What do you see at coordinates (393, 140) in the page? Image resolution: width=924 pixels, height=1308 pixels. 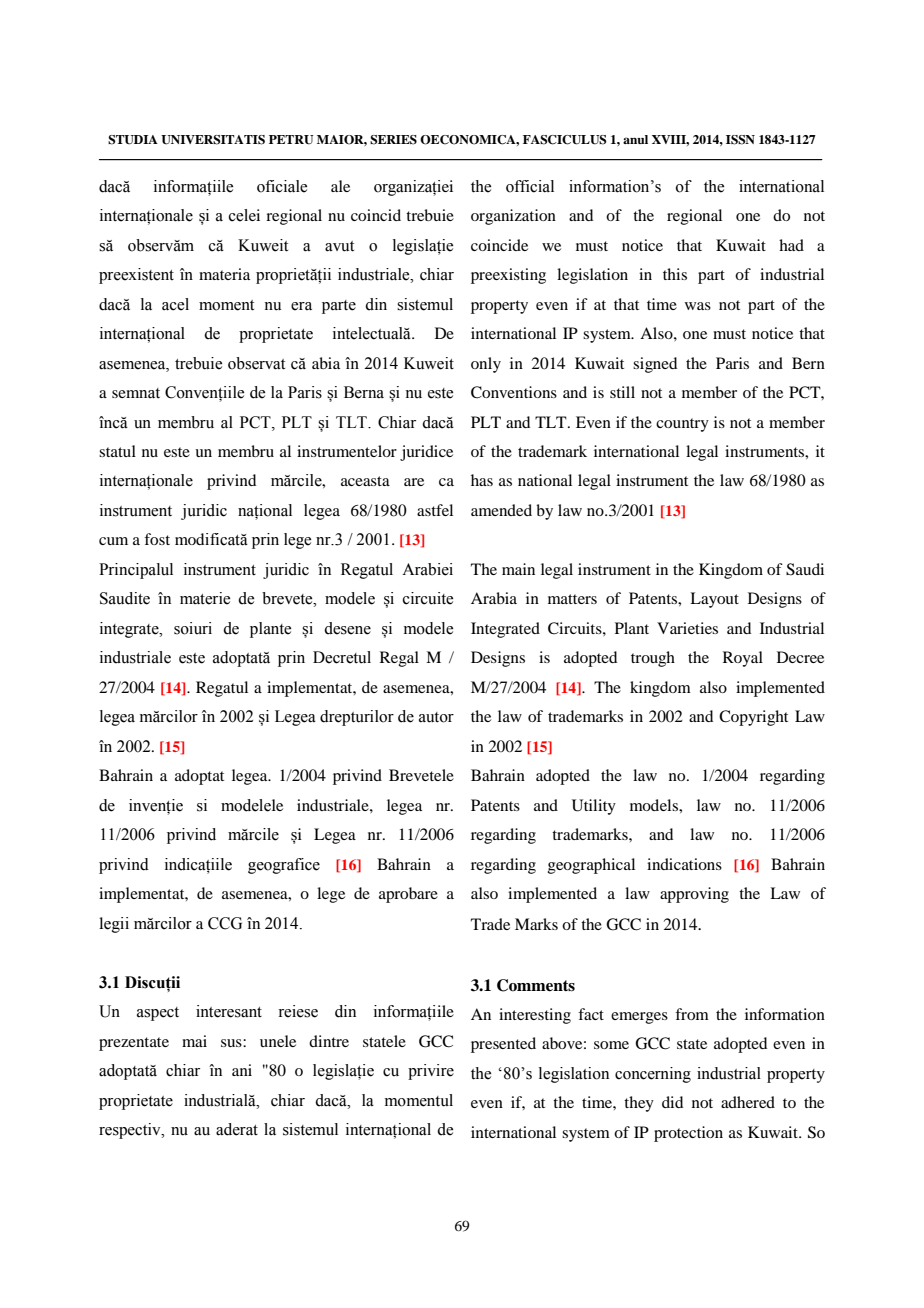 I see `SERIES` at bounding box center [393, 140].
